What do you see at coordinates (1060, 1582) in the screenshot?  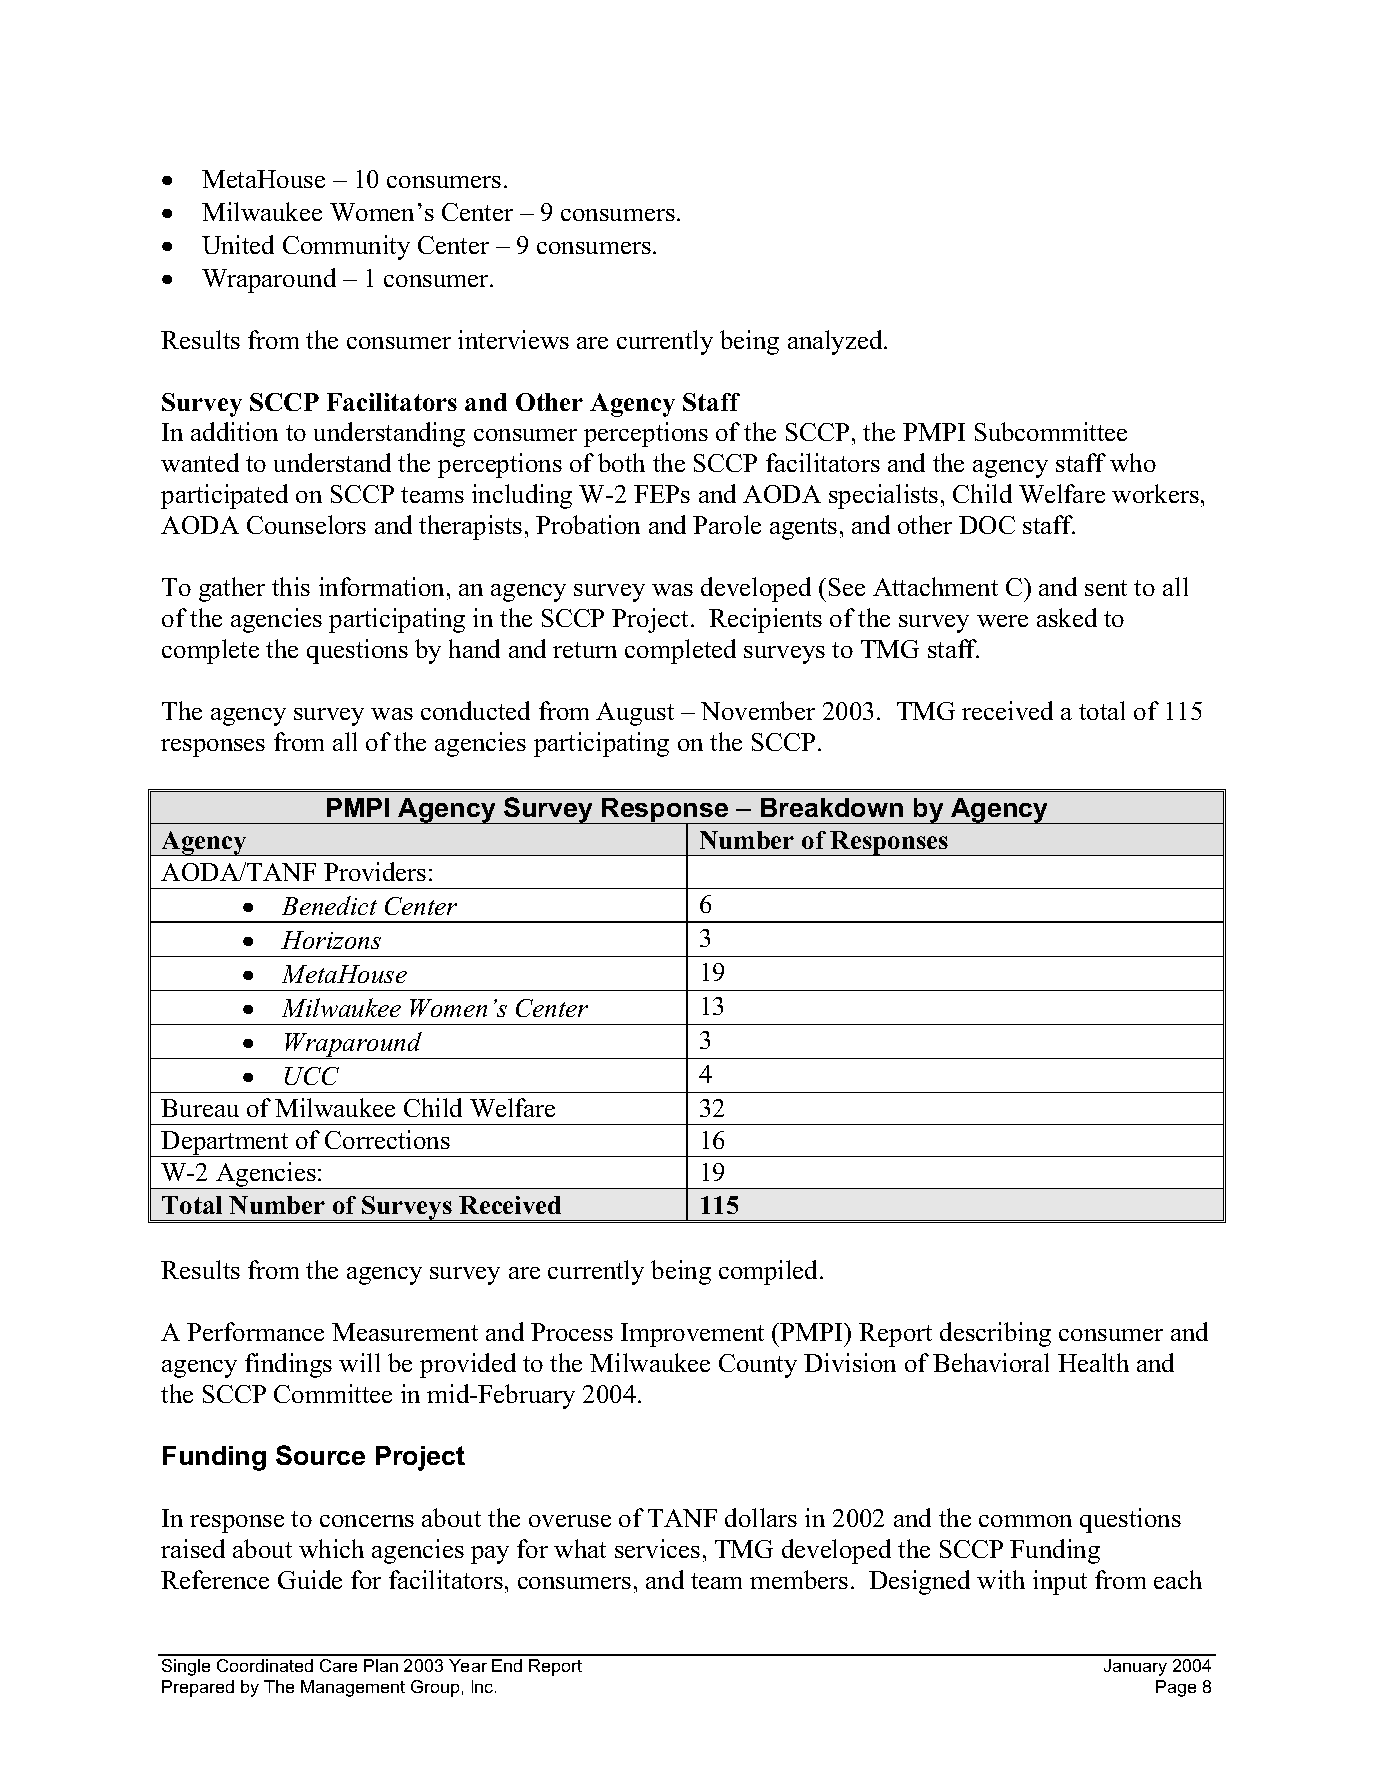 I see `input` at bounding box center [1060, 1582].
